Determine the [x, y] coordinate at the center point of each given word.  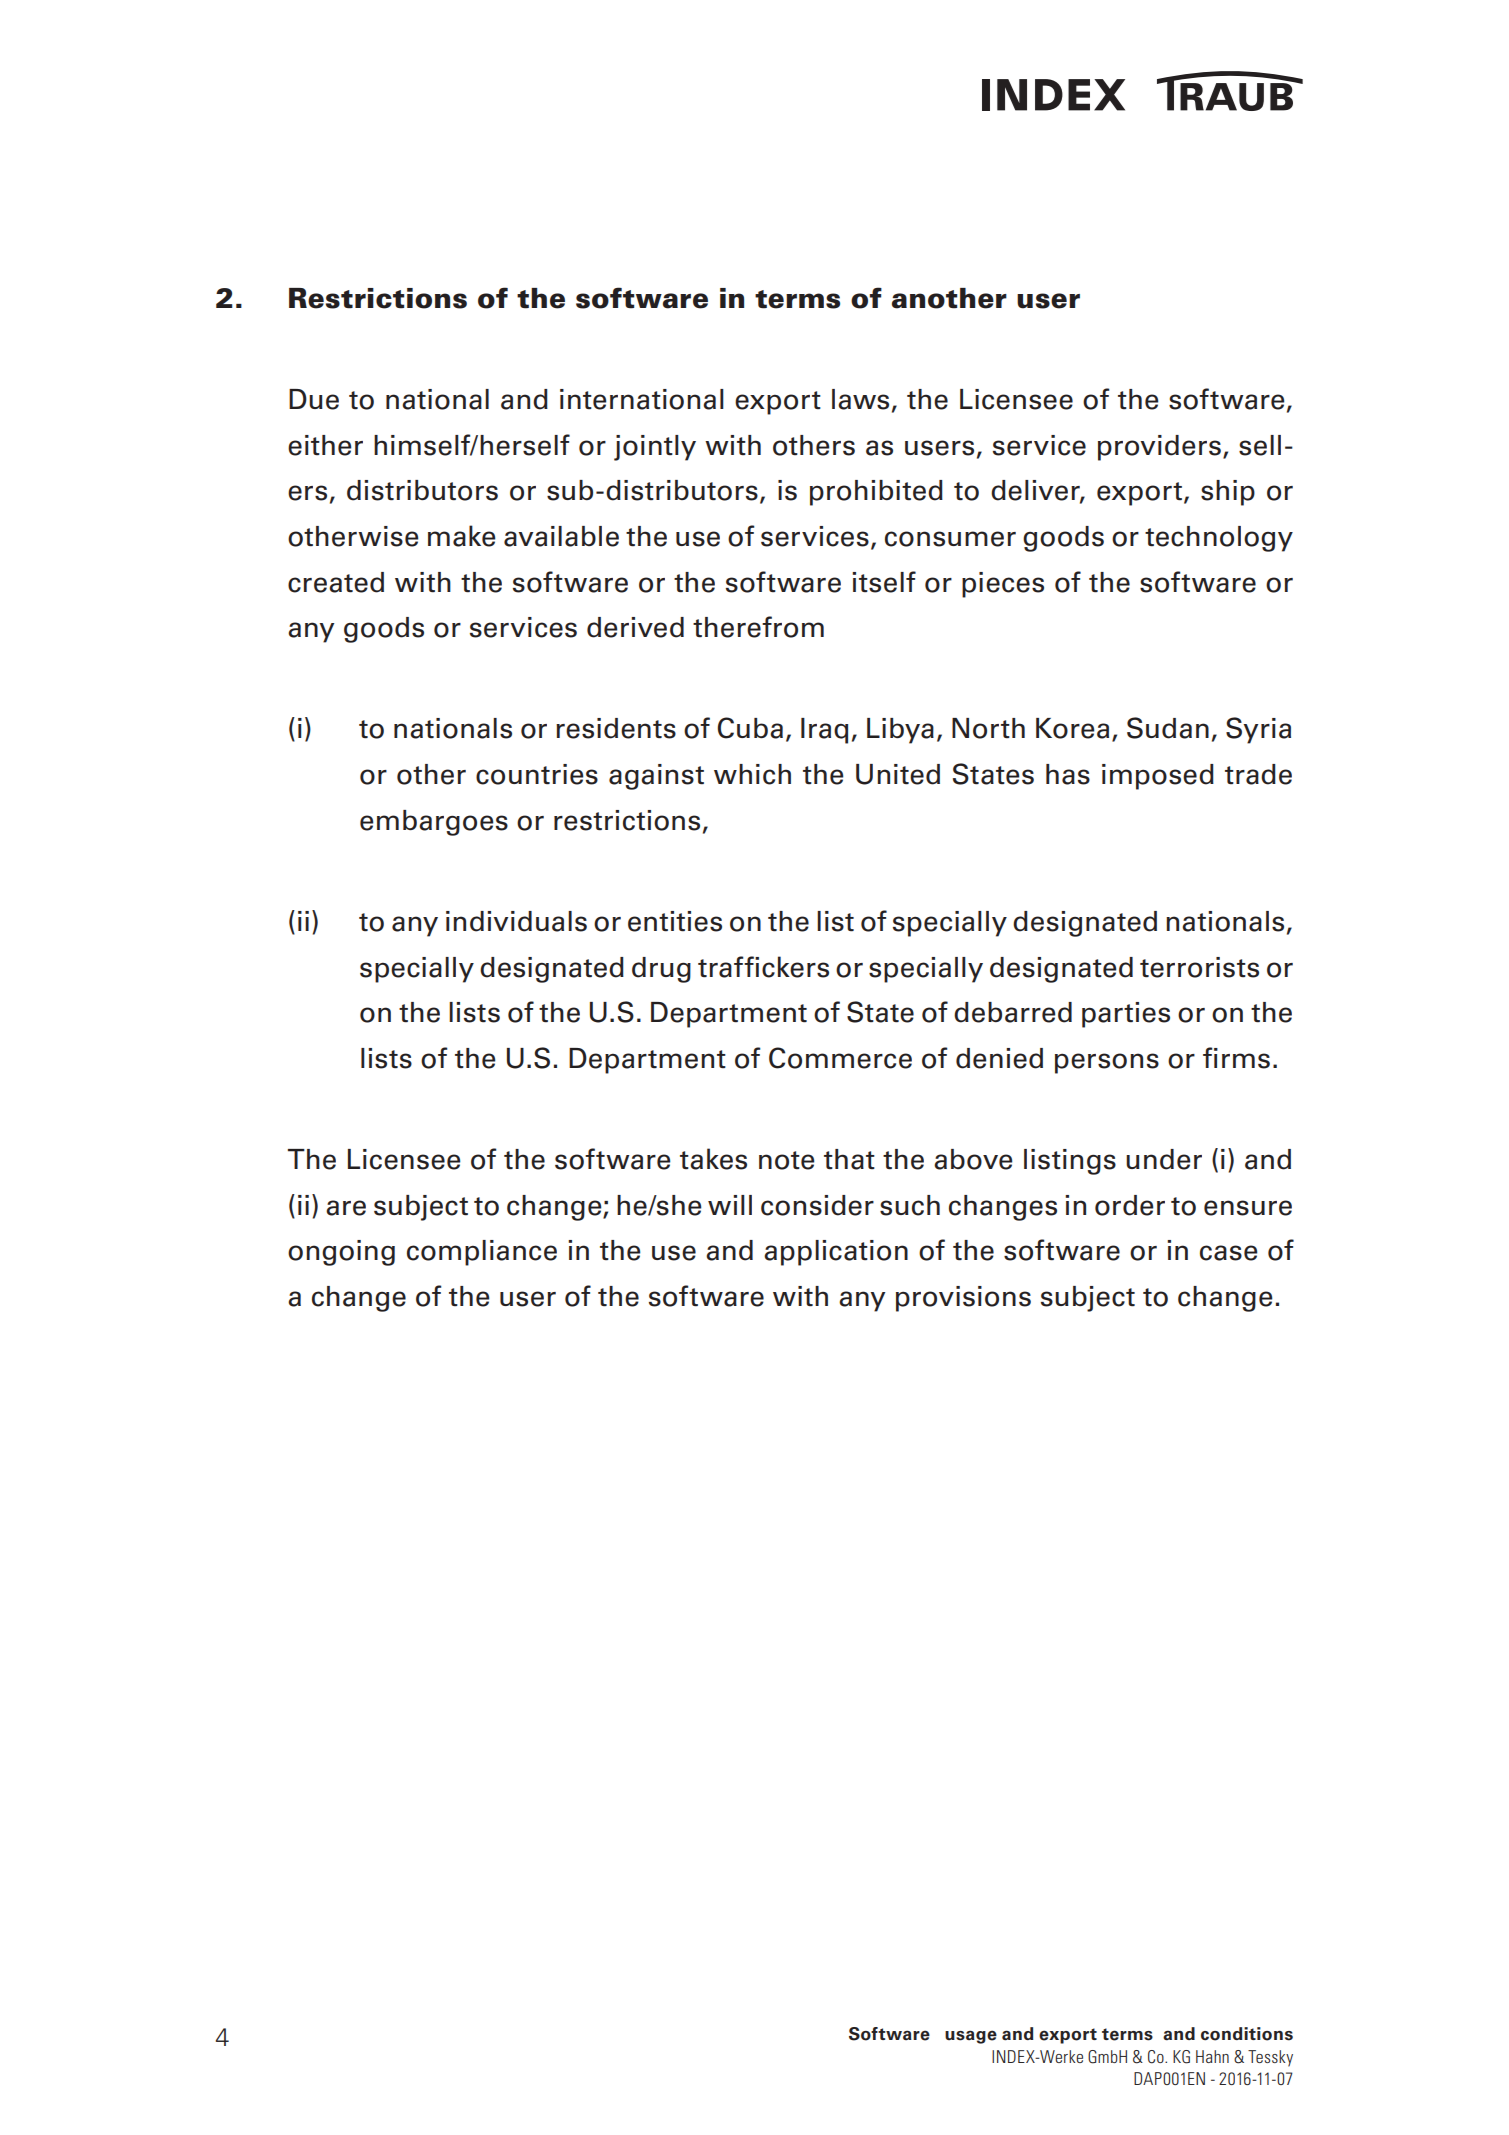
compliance [482, 1253]
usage [971, 2037]
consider [817, 1205]
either [325, 445]
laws [860, 399]
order [1130, 1205]
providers [1159, 448]
